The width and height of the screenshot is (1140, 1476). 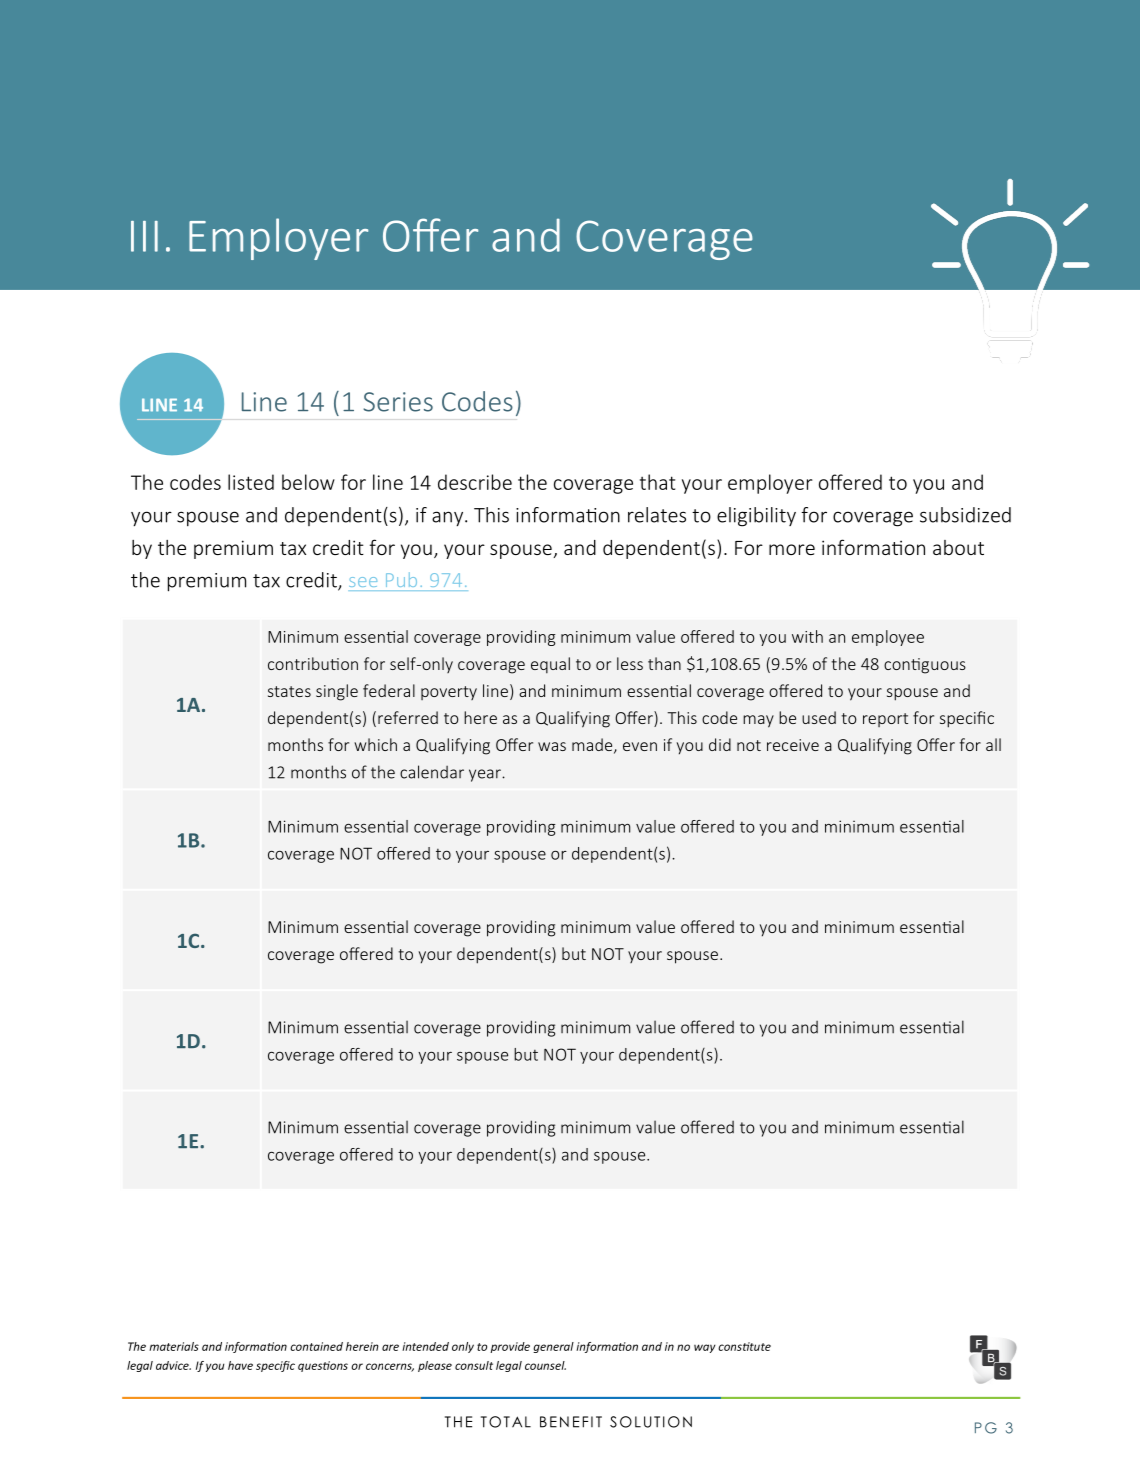 I want to click on listed, so click(x=251, y=482).
